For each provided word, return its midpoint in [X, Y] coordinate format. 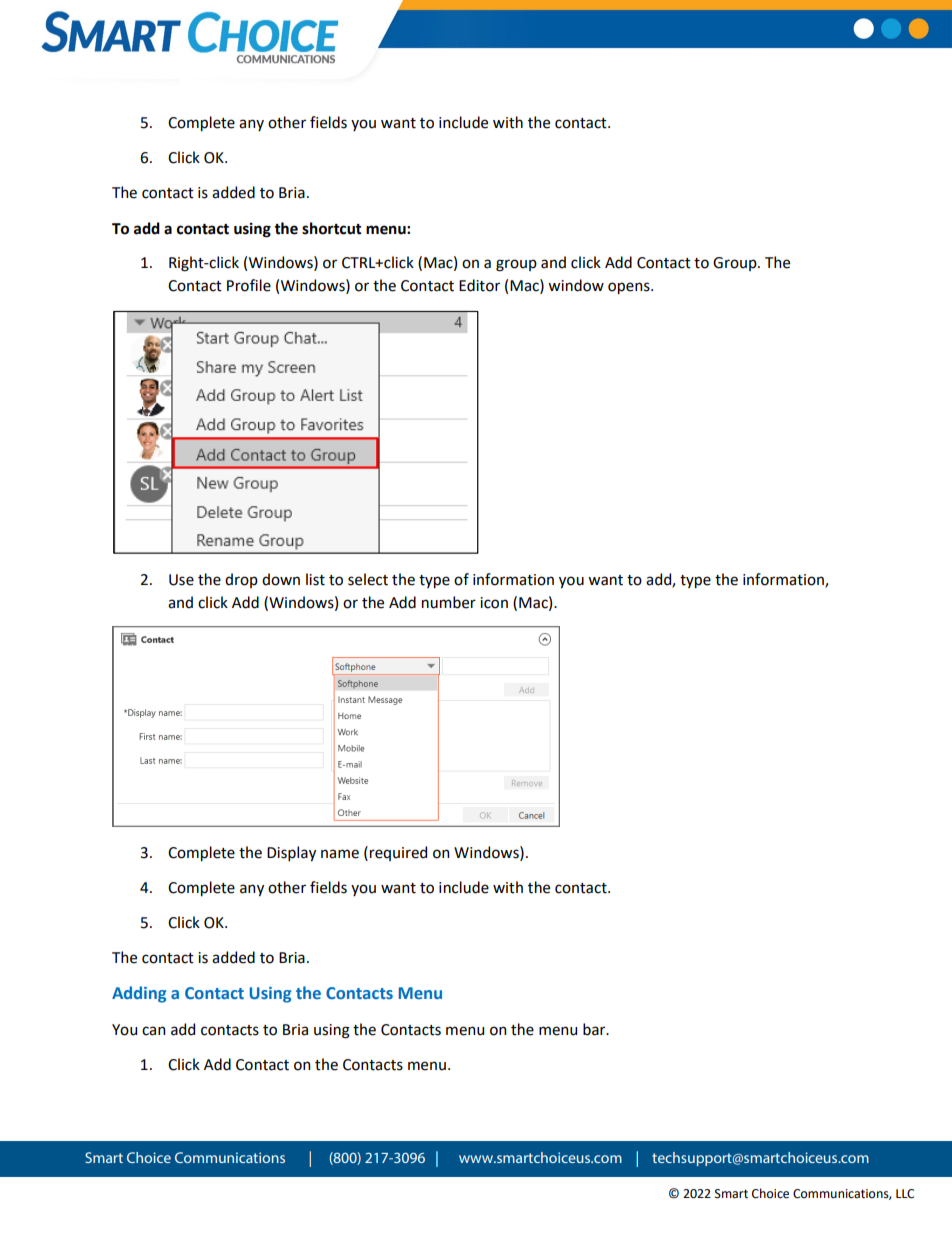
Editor [479, 285]
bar [595, 1029]
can [153, 1031]
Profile [249, 285]
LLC [905, 1194]
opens [630, 288]
